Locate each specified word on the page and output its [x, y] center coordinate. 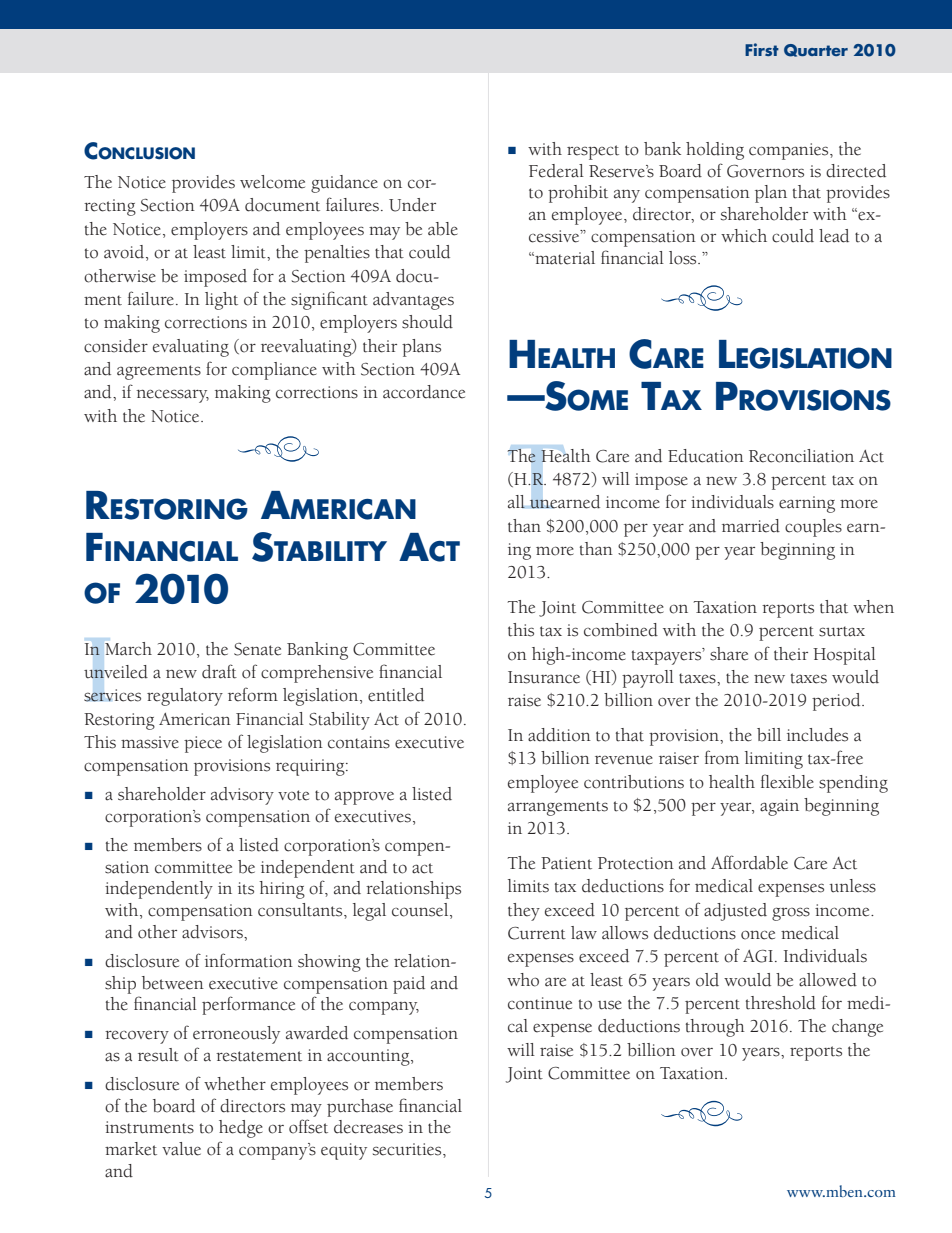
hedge [241, 1129]
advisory [242, 796]
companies [790, 151]
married [751, 526]
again [779, 807]
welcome [272, 182]
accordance [424, 392]
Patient [566, 863]
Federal [556, 171]
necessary [172, 396]
